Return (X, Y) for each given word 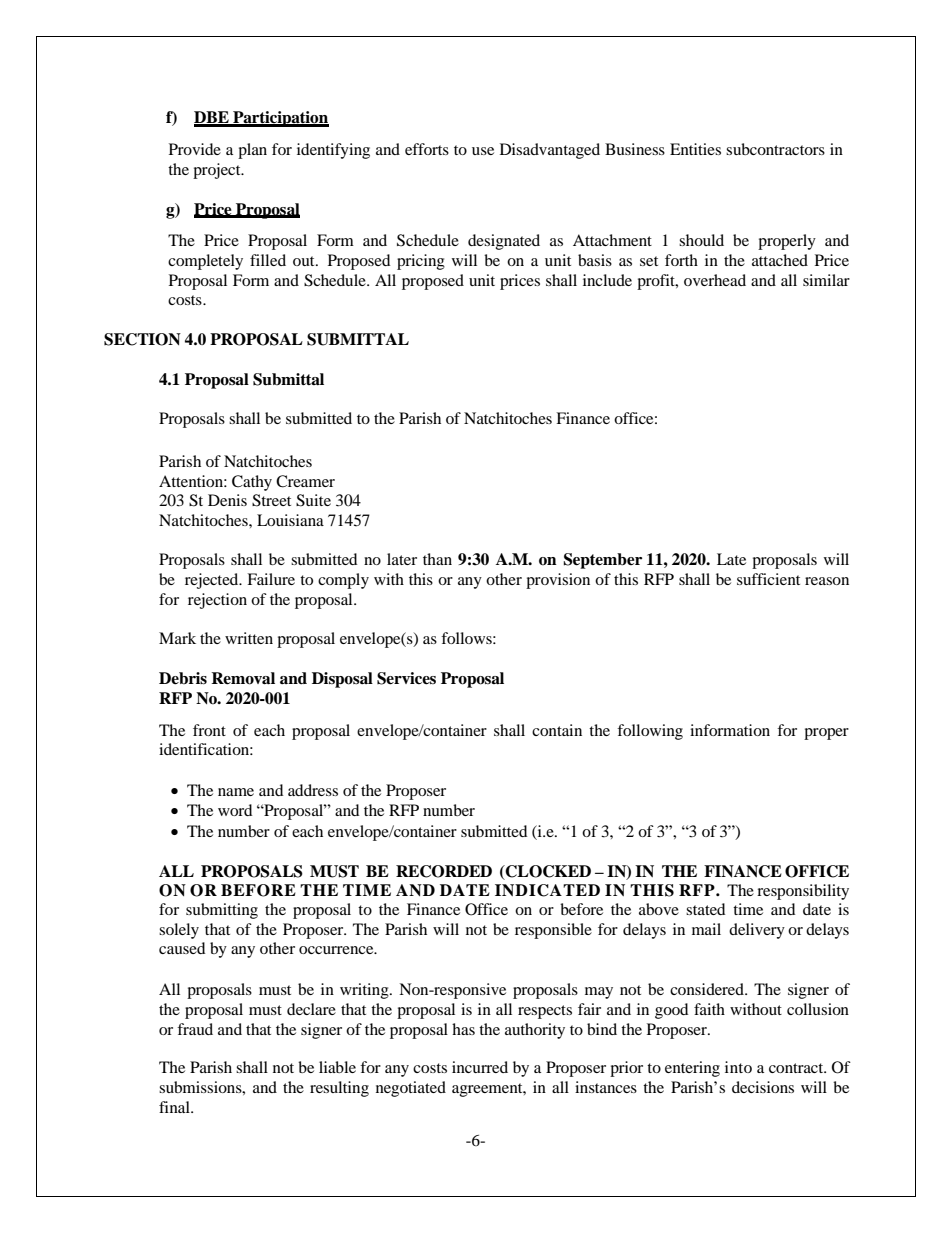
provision (558, 581)
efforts (427, 149)
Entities (695, 149)
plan (252, 151)
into (738, 1067)
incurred (480, 1067)
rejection (217, 601)
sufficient (768, 579)
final (175, 1107)
